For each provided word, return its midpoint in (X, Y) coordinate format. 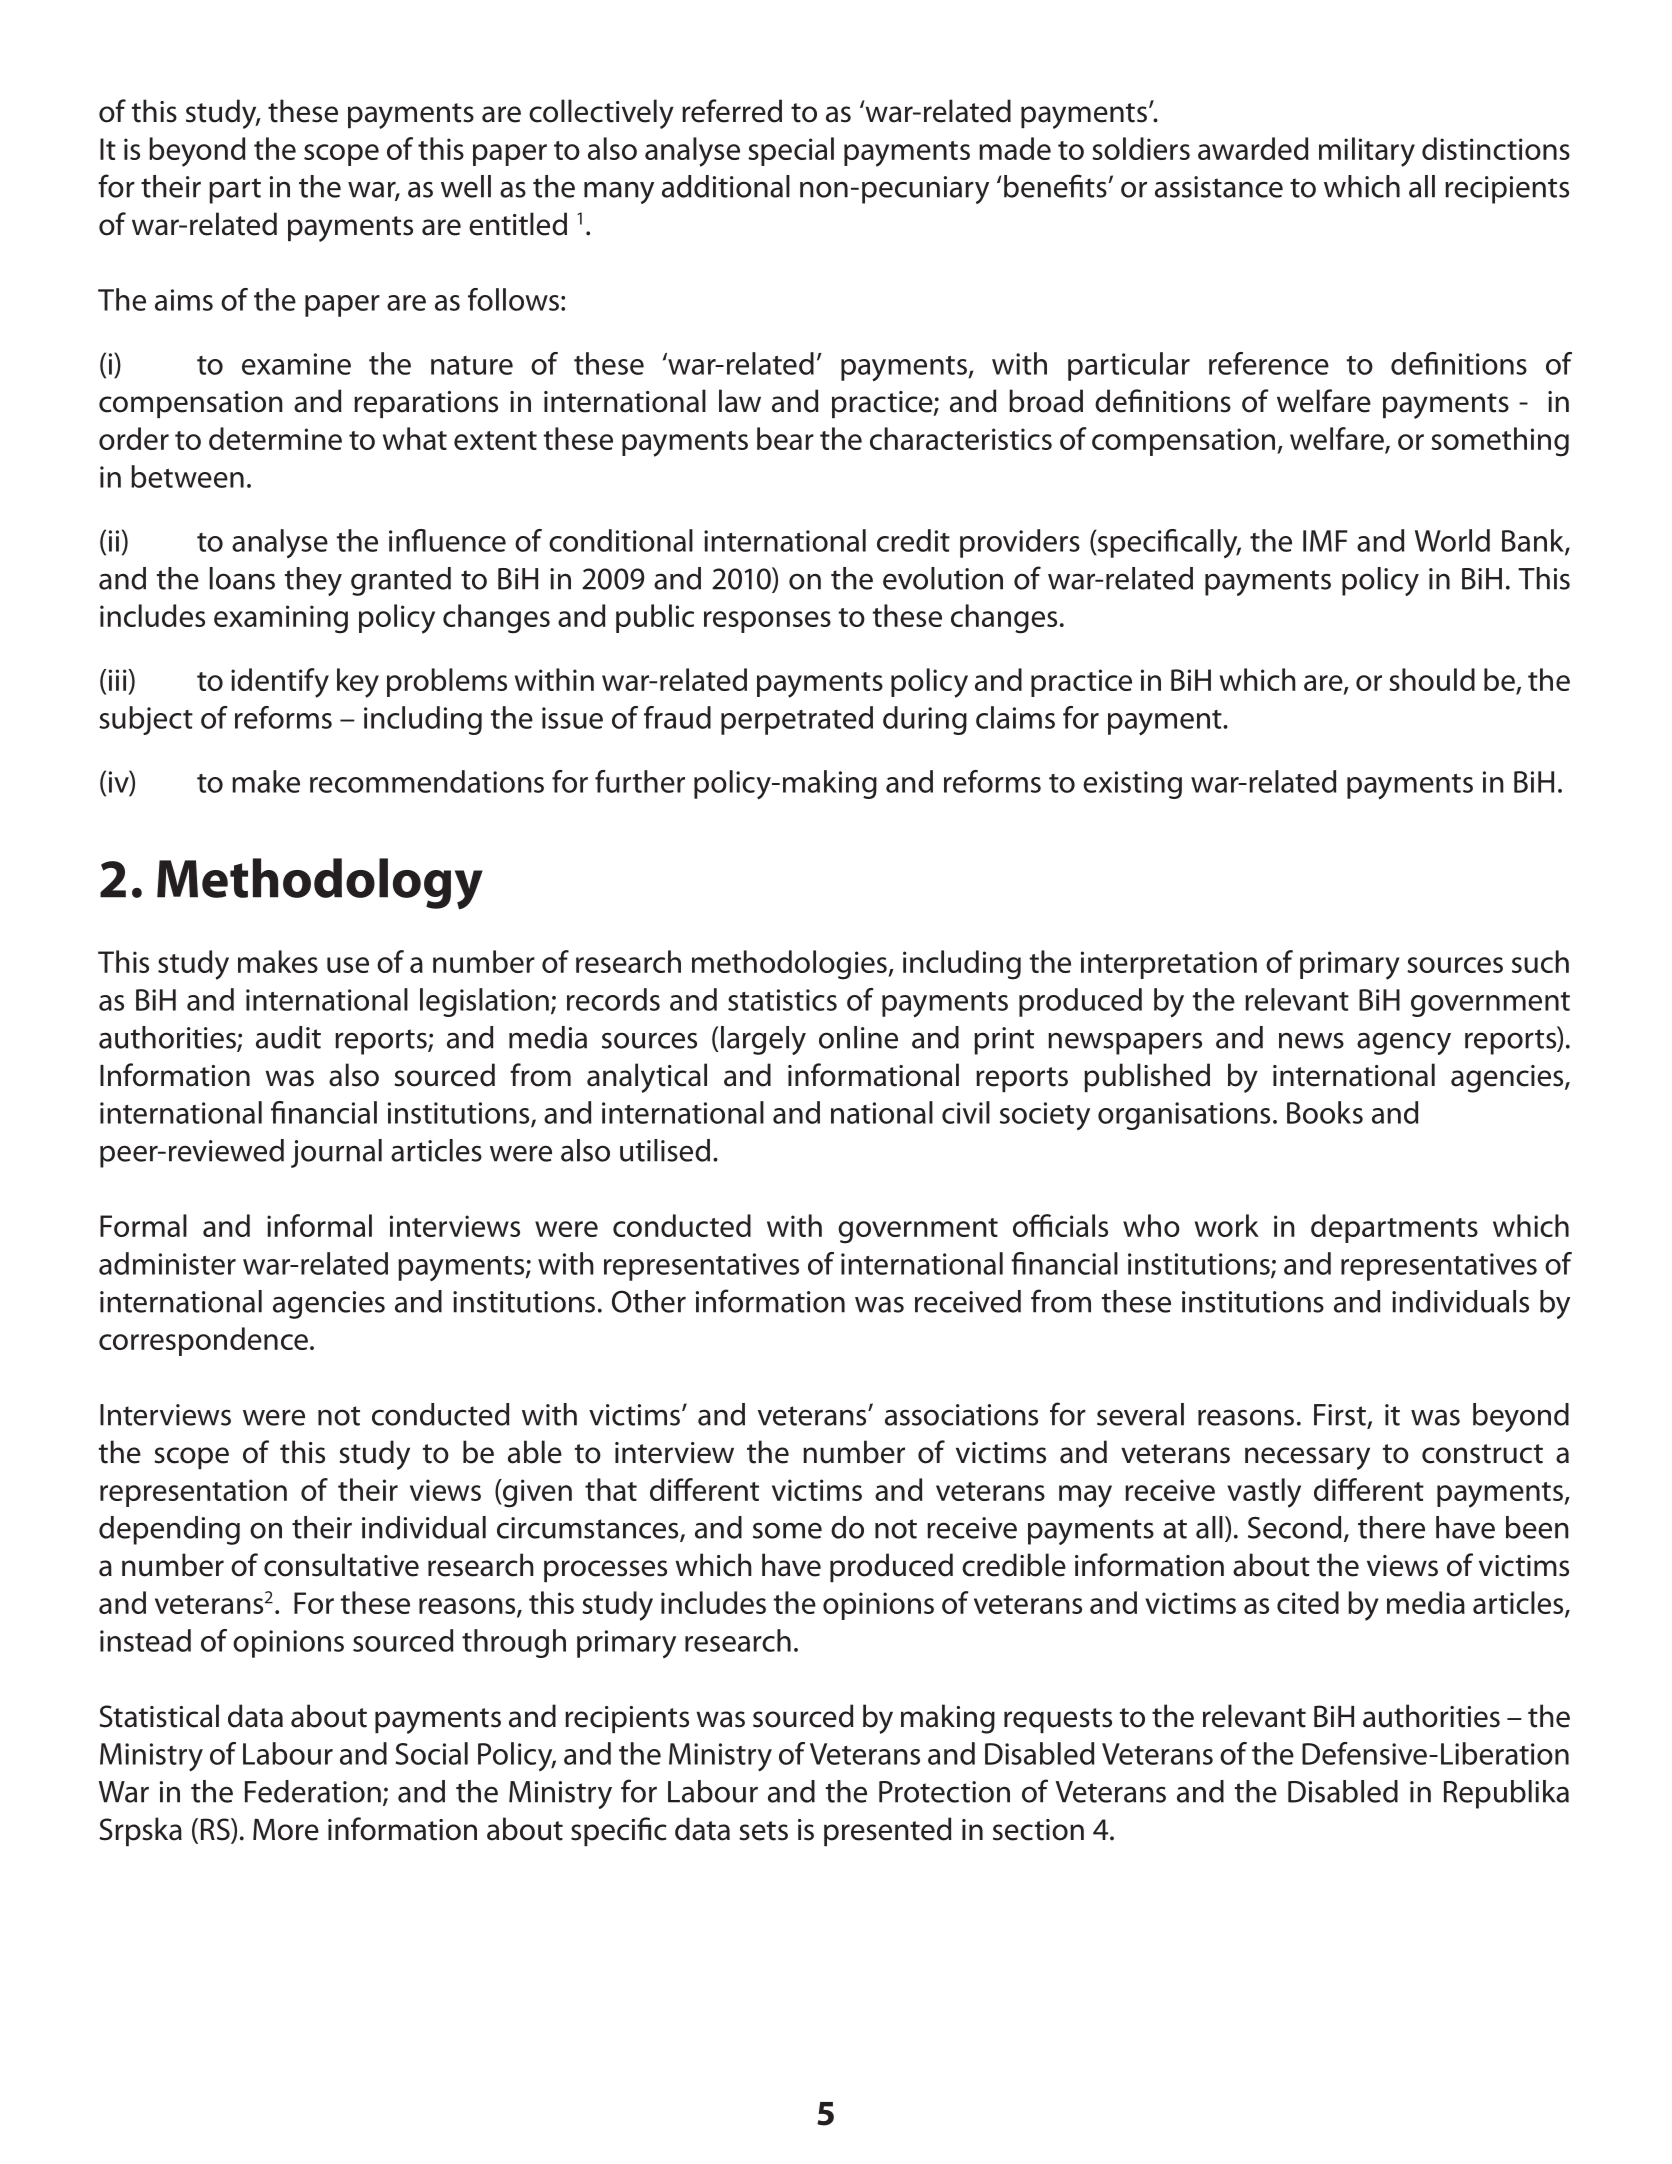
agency (1404, 1043)
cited (1308, 1602)
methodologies (790, 965)
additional (726, 186)
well (466, 186)
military (1367, 152)
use (348, 965)
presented (888, 1831)
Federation (313, 1791)
